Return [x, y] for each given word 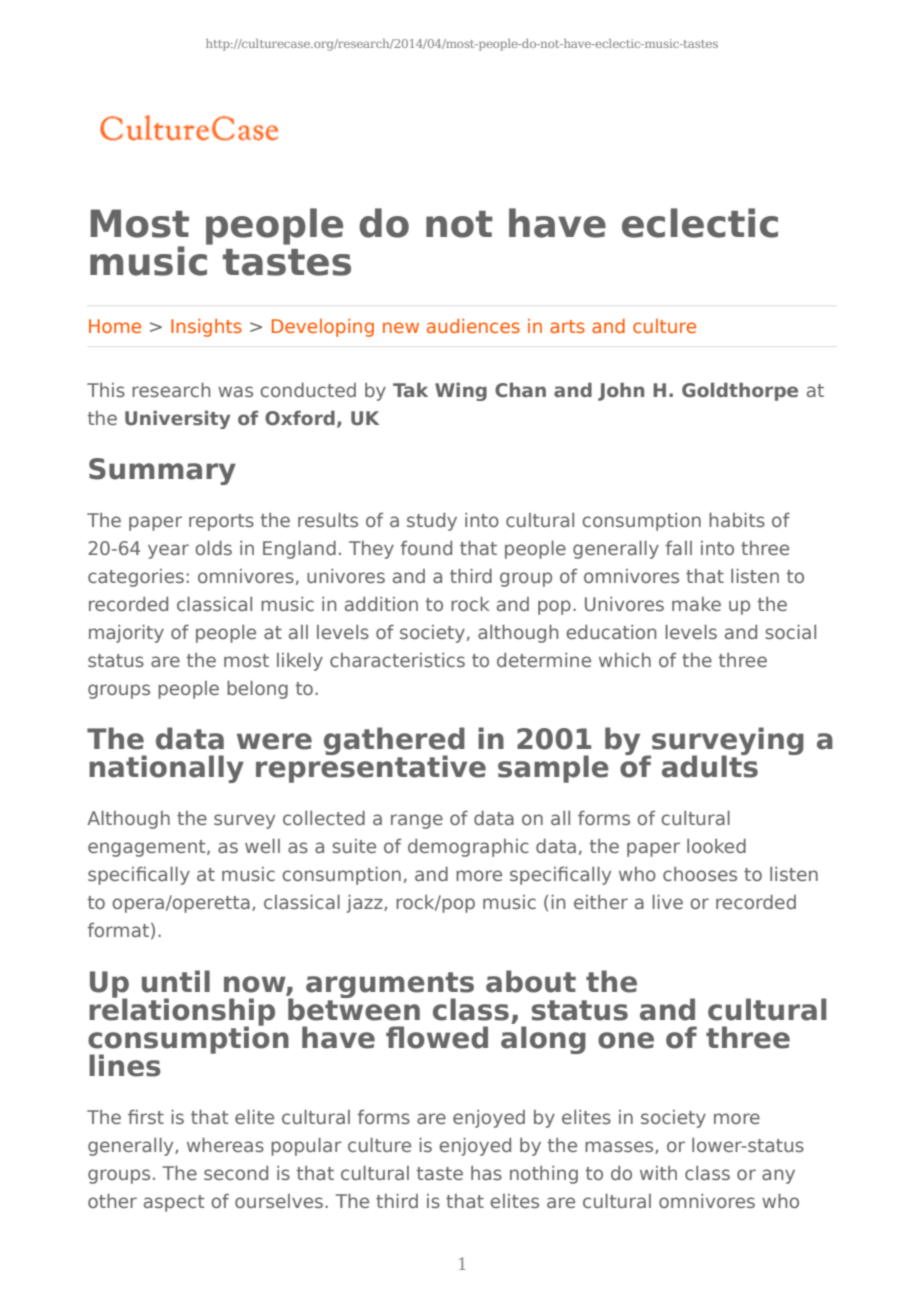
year [168, 551]
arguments [390, 986]
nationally [166, 769]
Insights [206, 328]
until [176, 981]
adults [710, 766]
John [621, 391]
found [426, 548]
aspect [174, 1203]
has [486, 1173]
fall [678, 548]
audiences [473, 326]
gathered [394, 742]
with [658, 1173]
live [667, 902]
